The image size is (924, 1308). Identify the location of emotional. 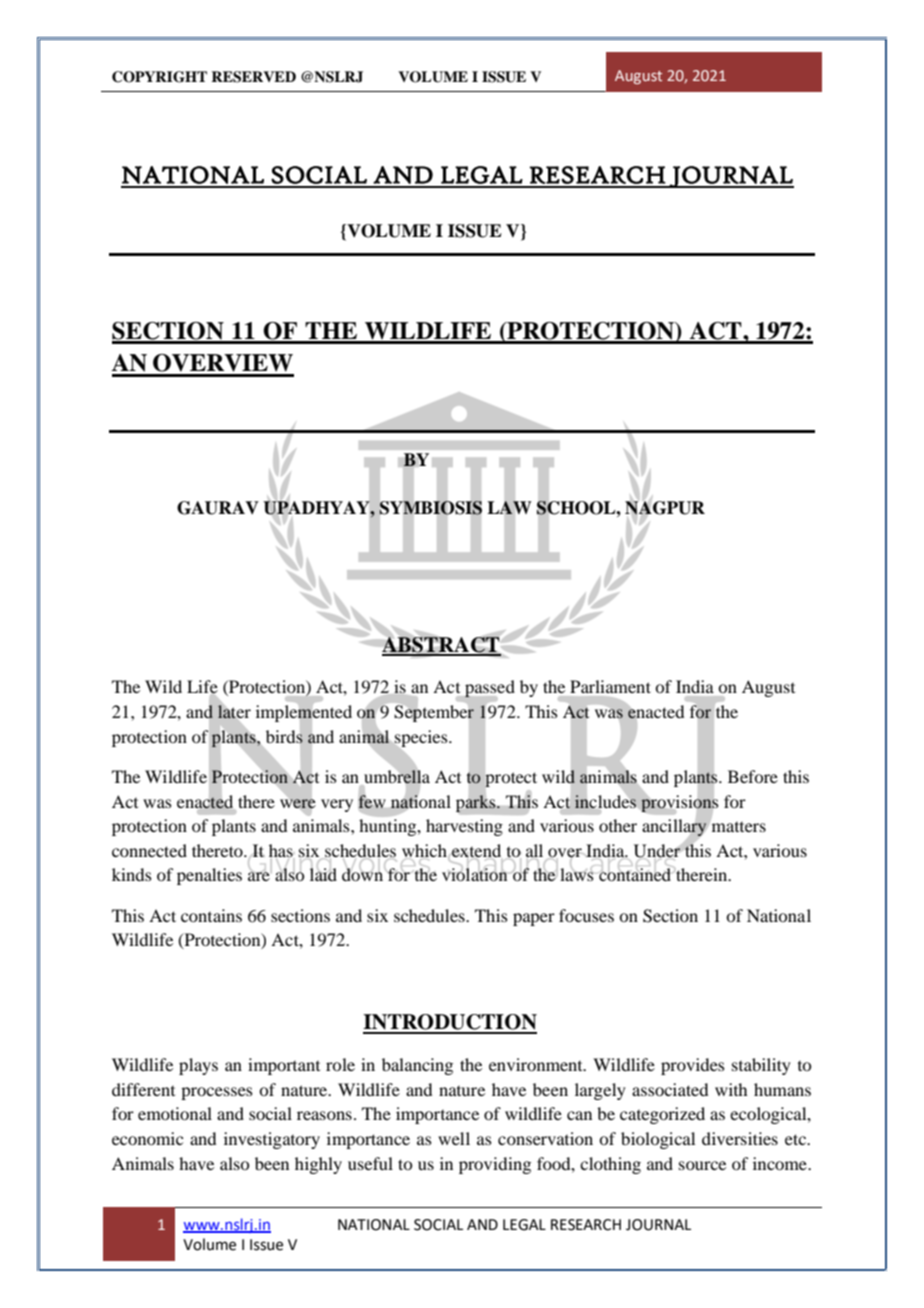
(175, 1113).
